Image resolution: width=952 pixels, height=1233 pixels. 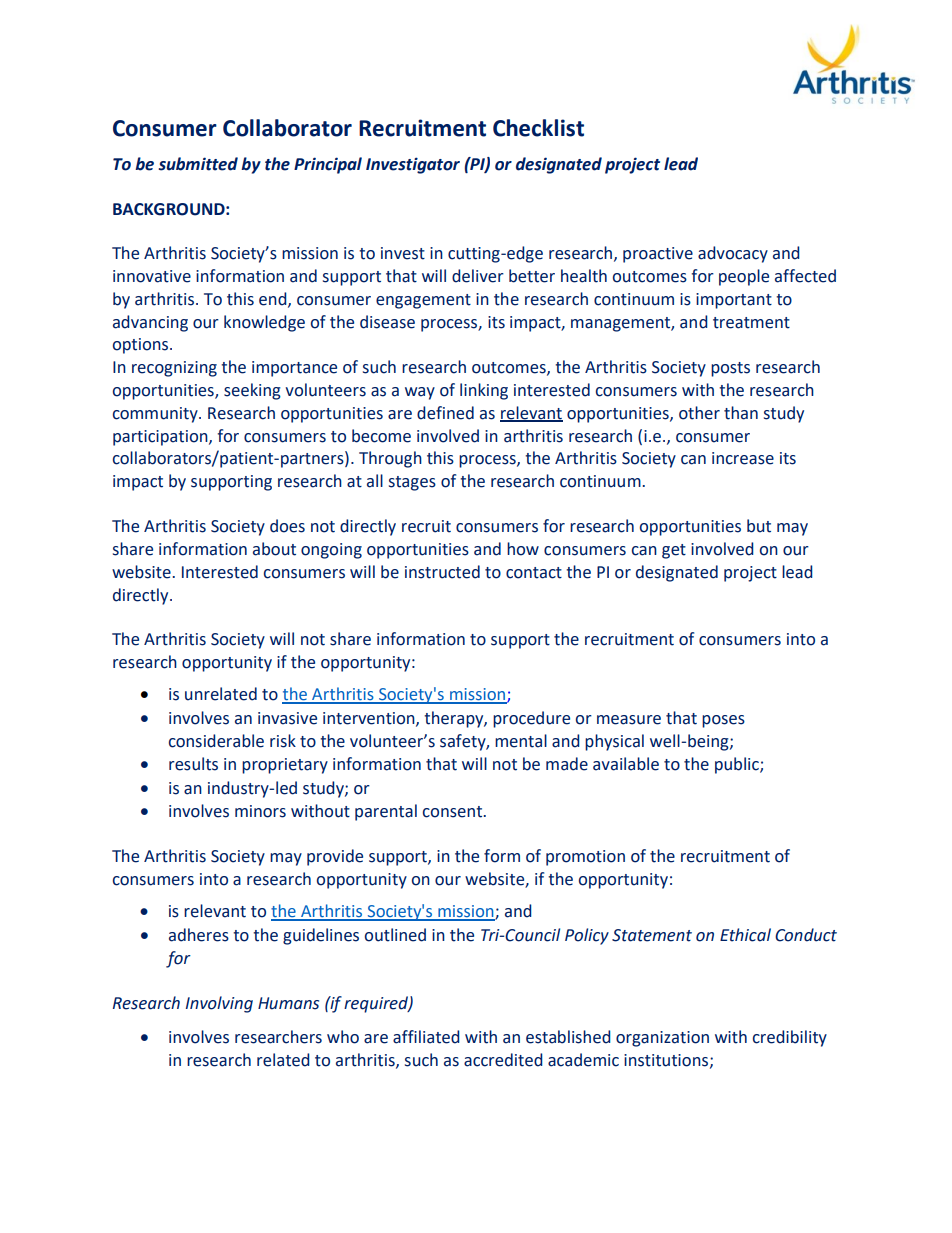 I want to click on Involving, so click(x=219, y=1004).
